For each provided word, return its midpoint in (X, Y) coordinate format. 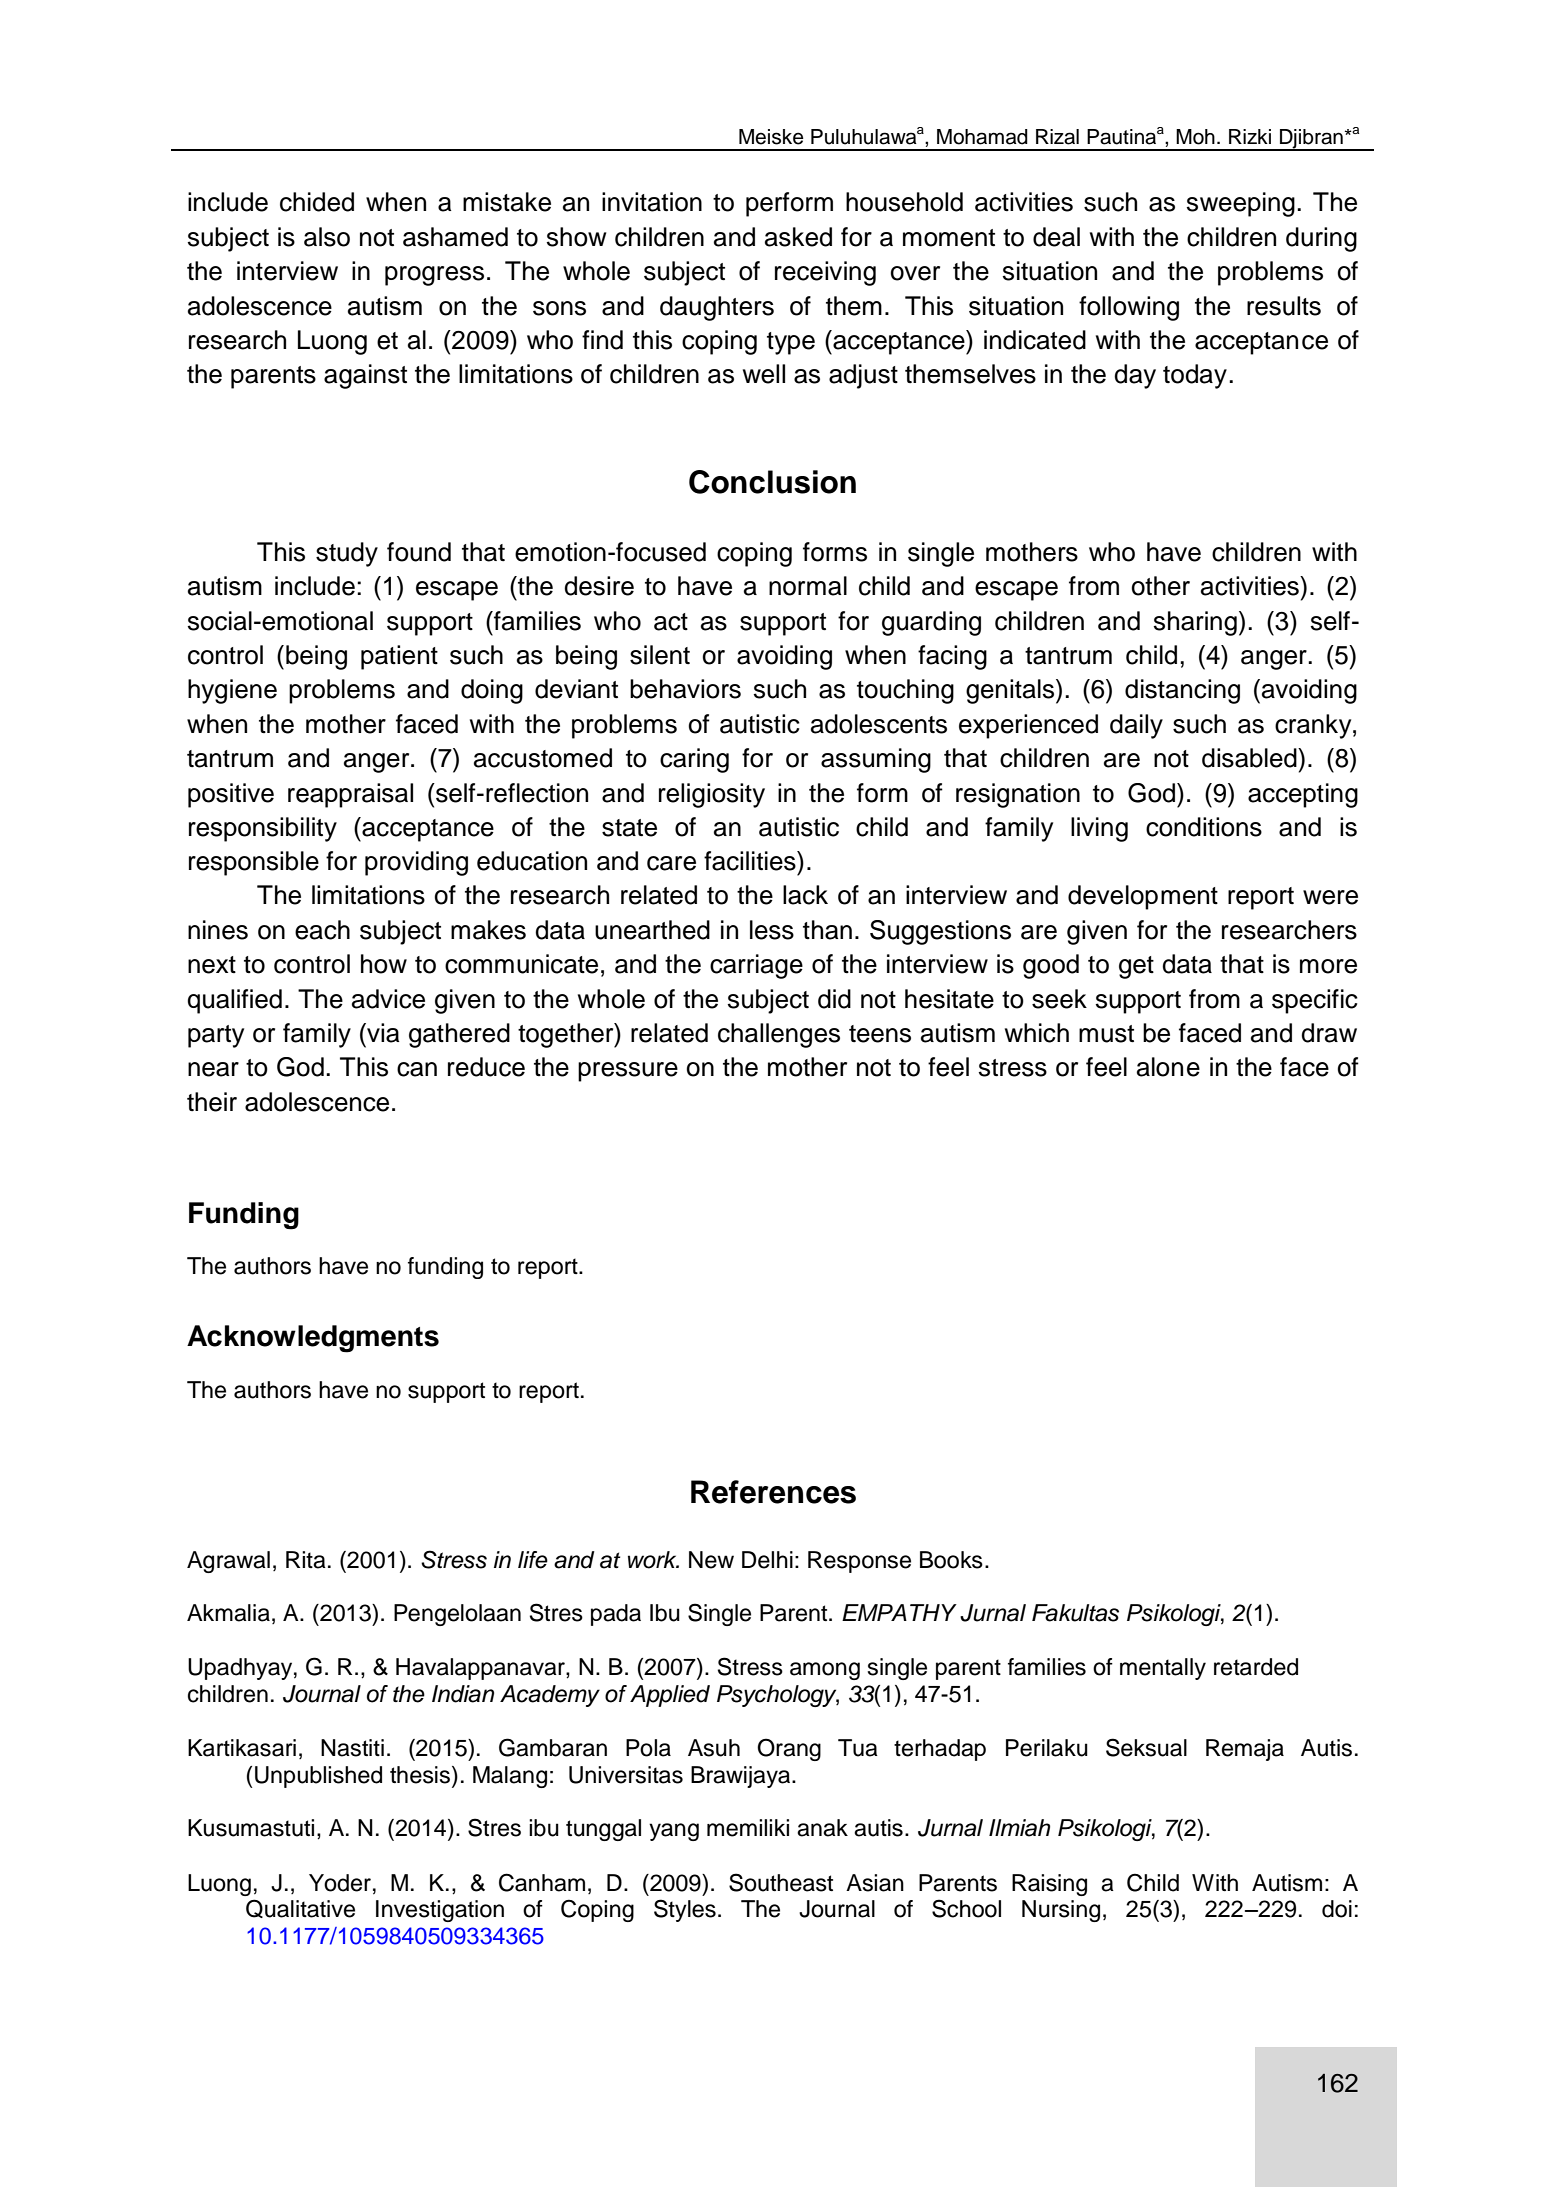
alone (1168, 1067)
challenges (779, 1035)
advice (388, 999)
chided (317, 202)
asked (798, 237)
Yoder (340, 1883)
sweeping (1241, 204)
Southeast (781, 1882)
